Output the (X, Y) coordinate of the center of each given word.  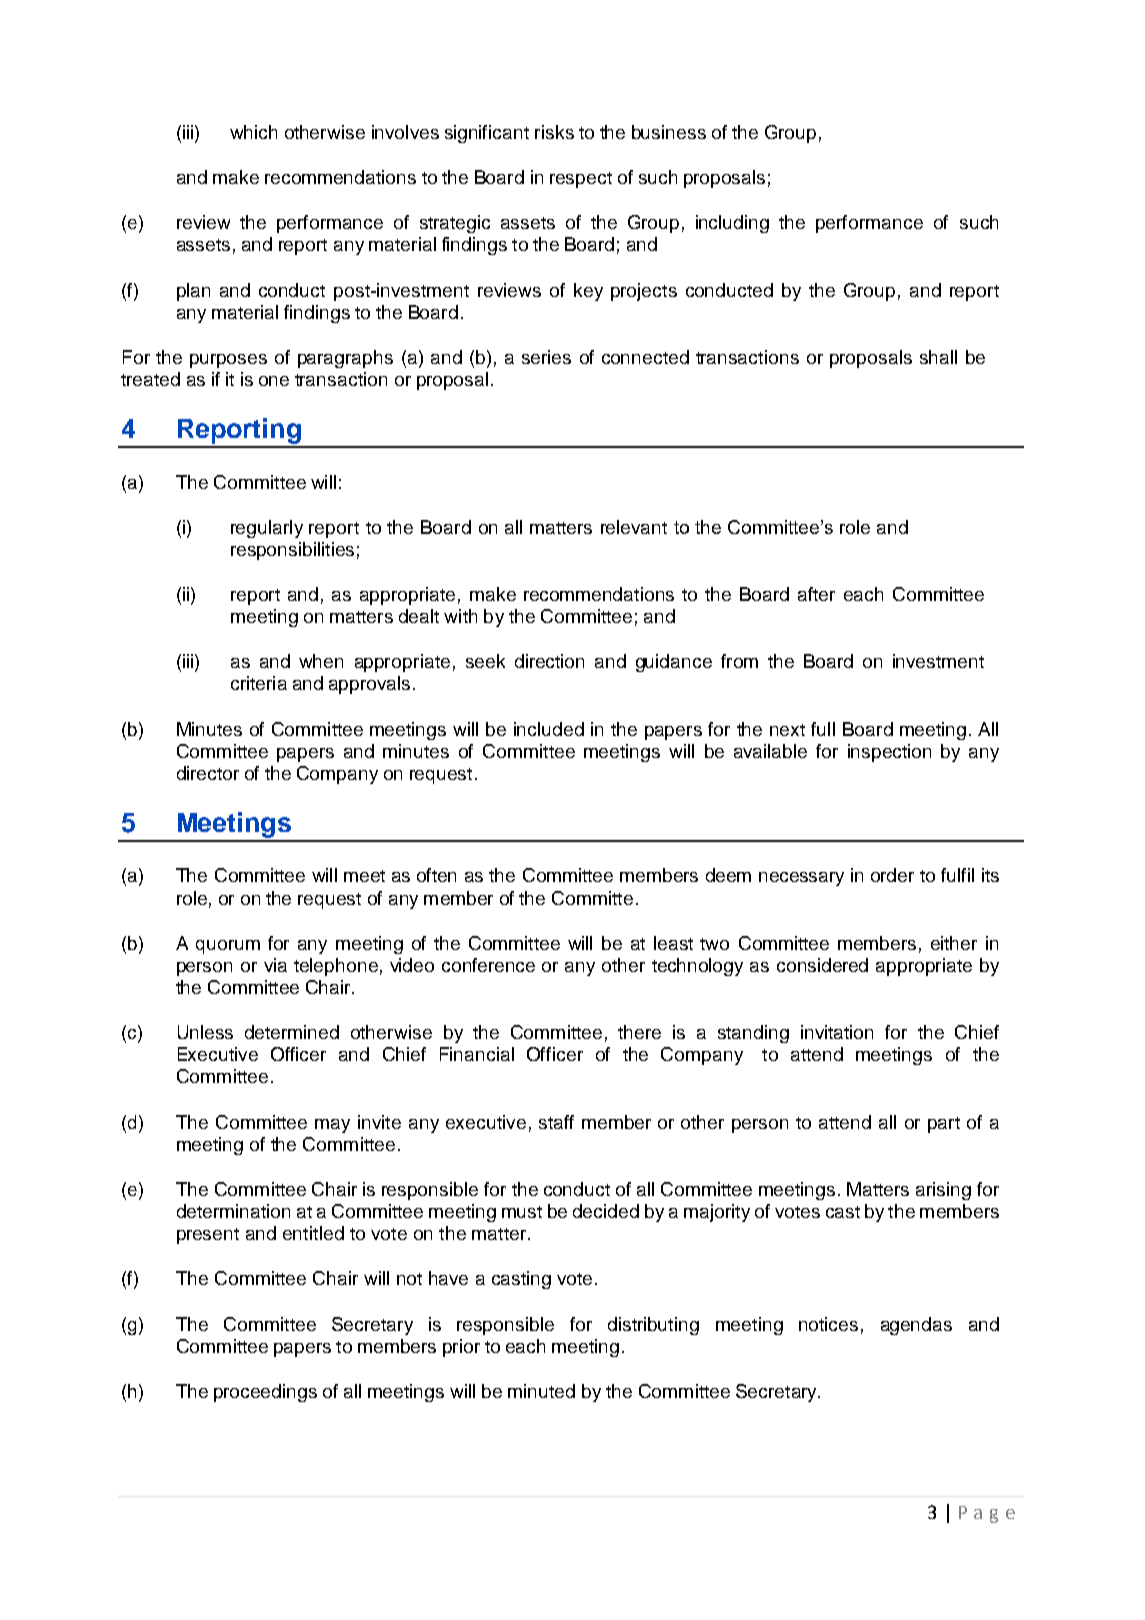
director (208, 773)
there (639, 1032)
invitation (837, 1032)
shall (938, 357)
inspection (889, 753)
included (549, 729)
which (253, 132)
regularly (267, 529)
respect (581, 180)
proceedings (265, 1393)
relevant (634, 527)
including (732, 224)
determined (292, 1032)
